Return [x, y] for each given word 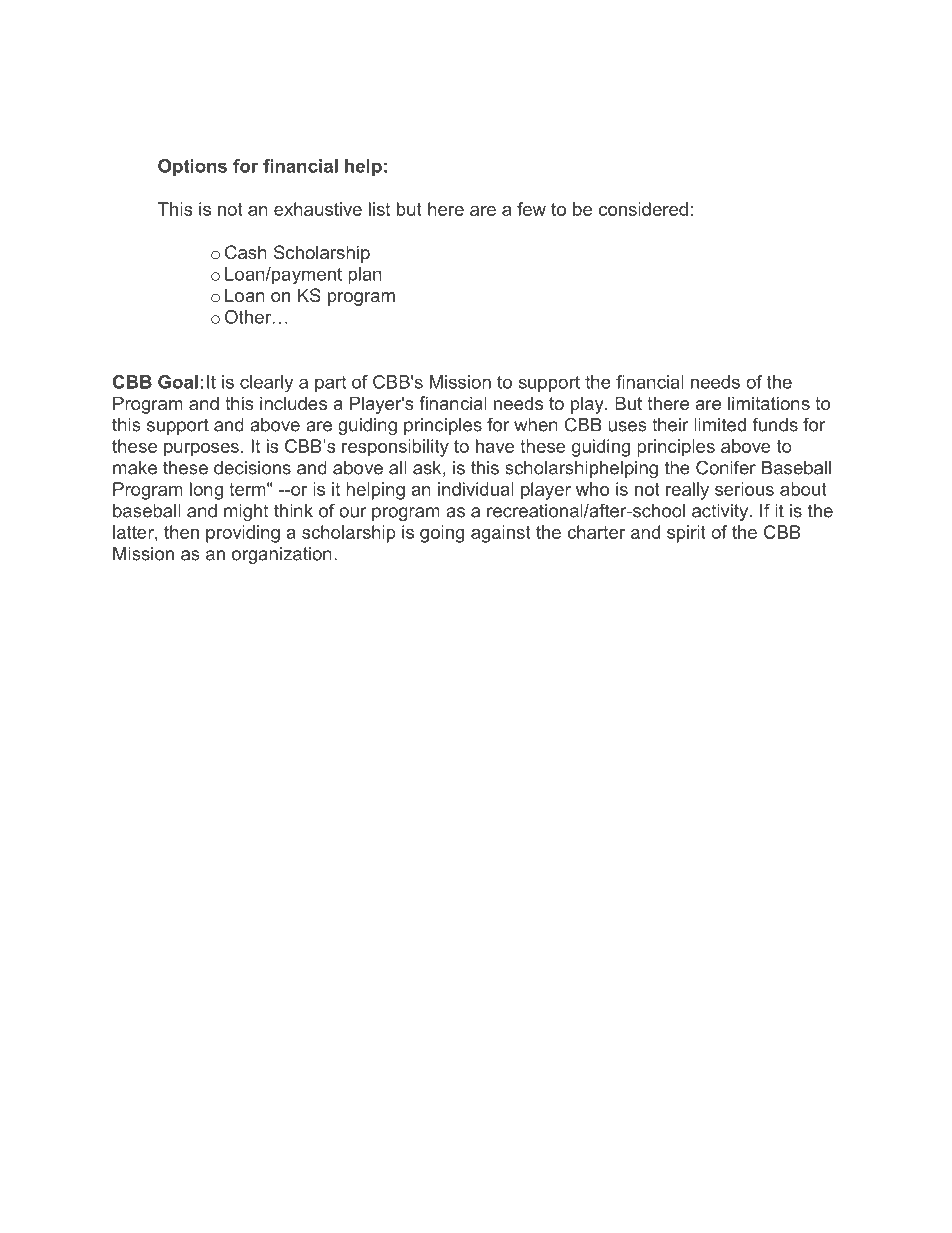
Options [192, 167]
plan [365, 275]
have [495, 446]
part [330, 384]
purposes [201, 450]
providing [243, 534]
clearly [266, 384]
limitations [769, 403]
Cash [246, 252]
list [379, 209]
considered [643, 209]
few [531, 209]
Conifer [726, 467]
